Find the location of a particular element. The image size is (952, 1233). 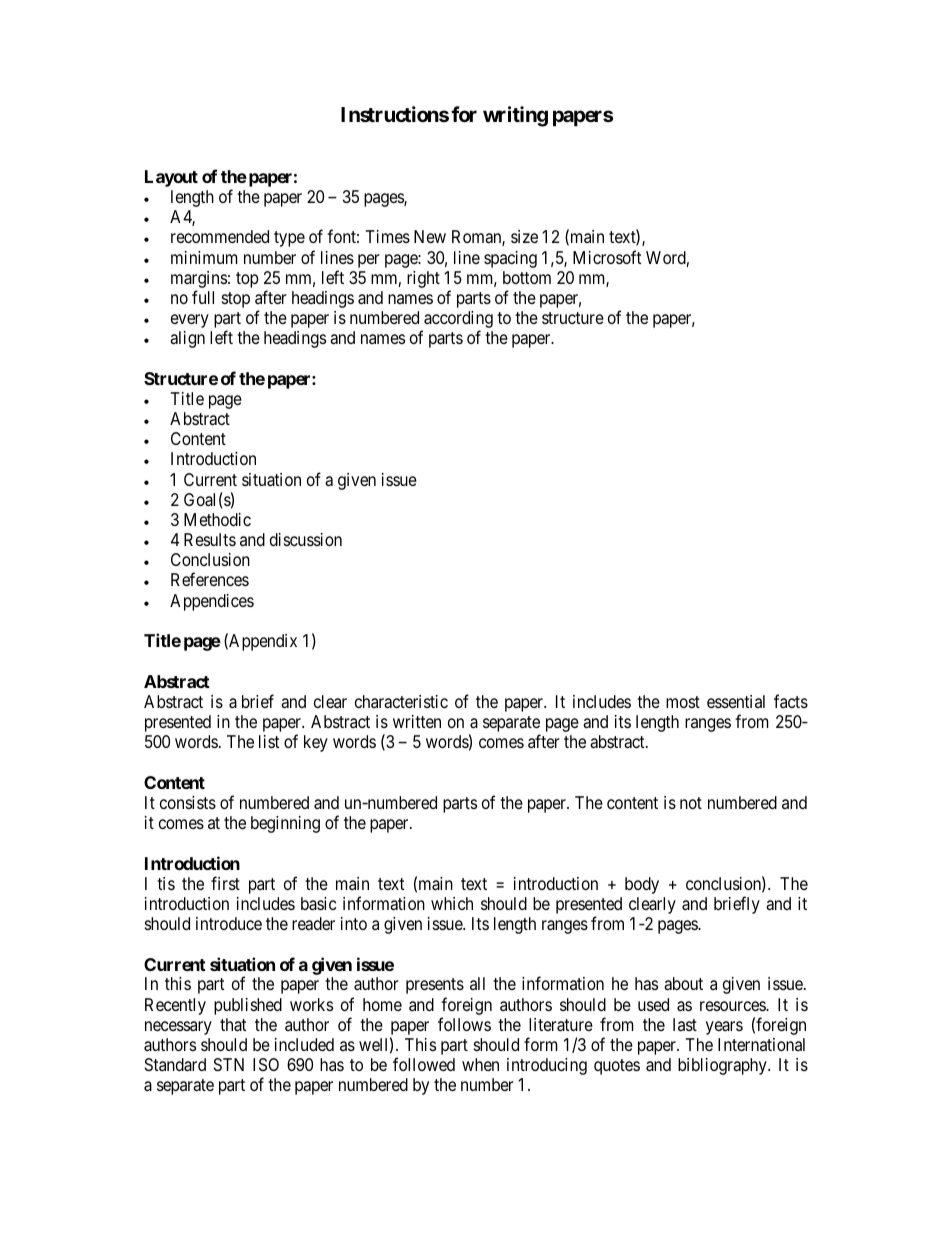

Results is located at coordinates (210, 539).
